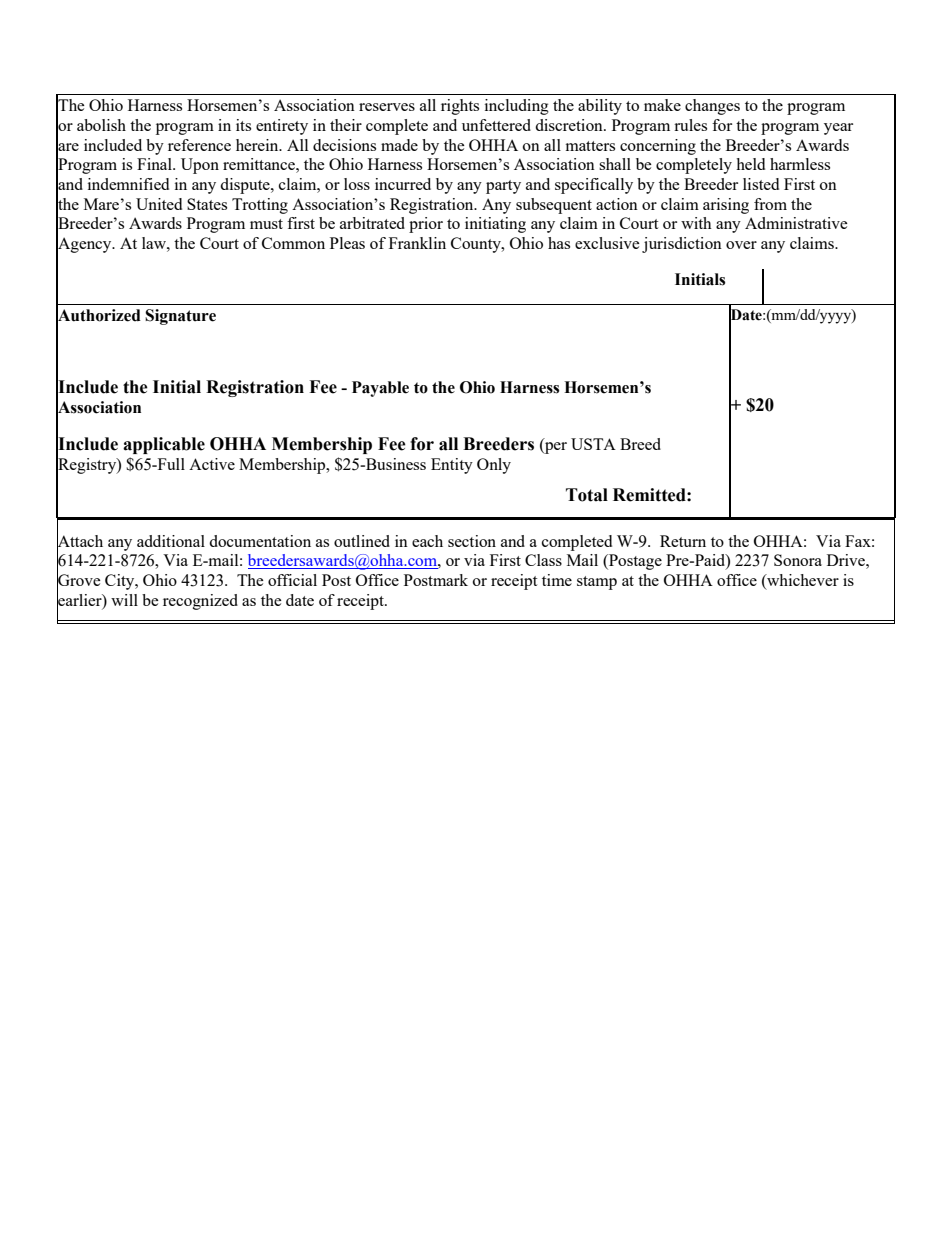  What do you see at coordinates (101, 125) in the image?
I see `abolish` at bounding box center [101, 125].
